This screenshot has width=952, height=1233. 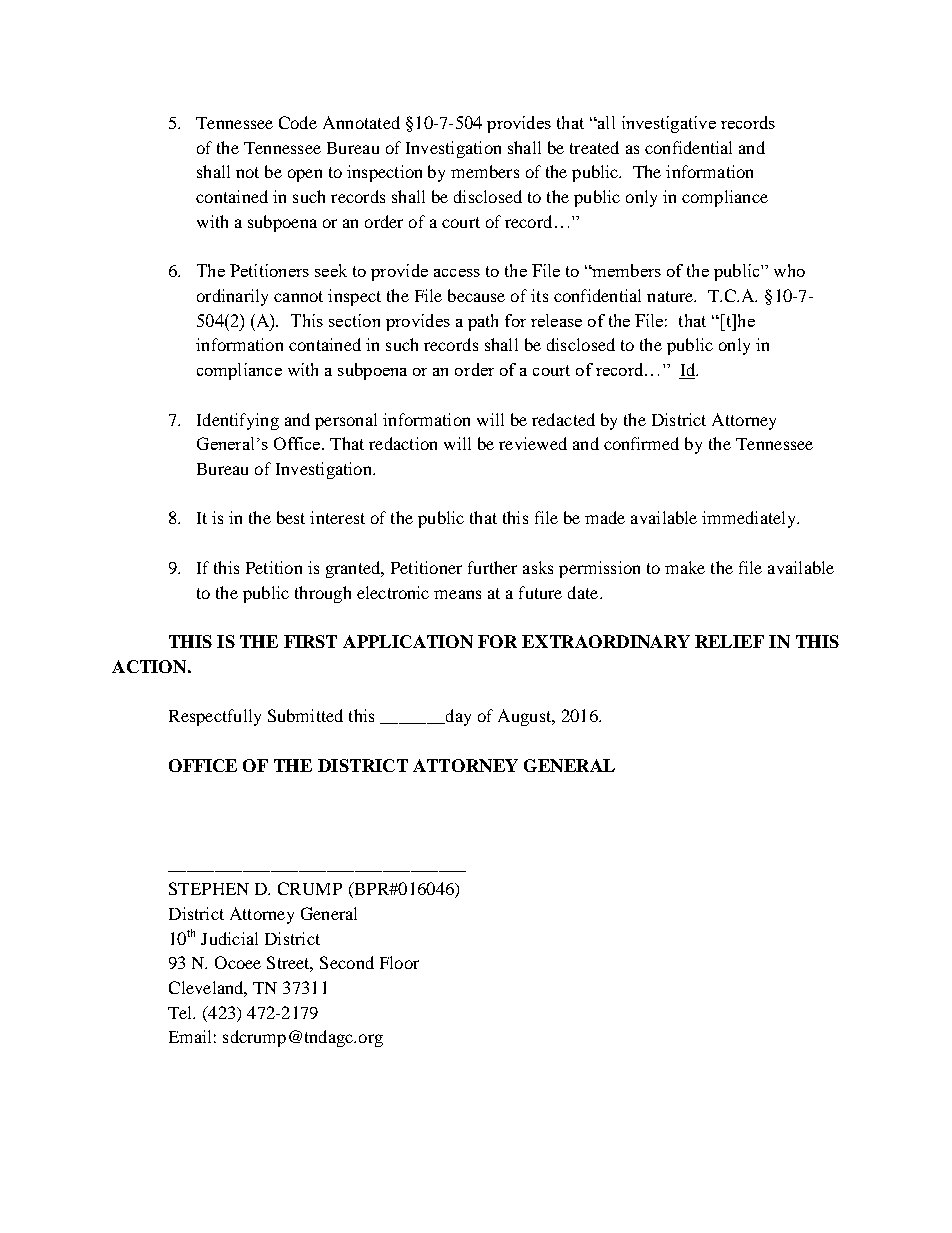 What do you see at coordinates (298, 296) in the screenshot?
I see `cannot` at bounding box center [298, 296].
